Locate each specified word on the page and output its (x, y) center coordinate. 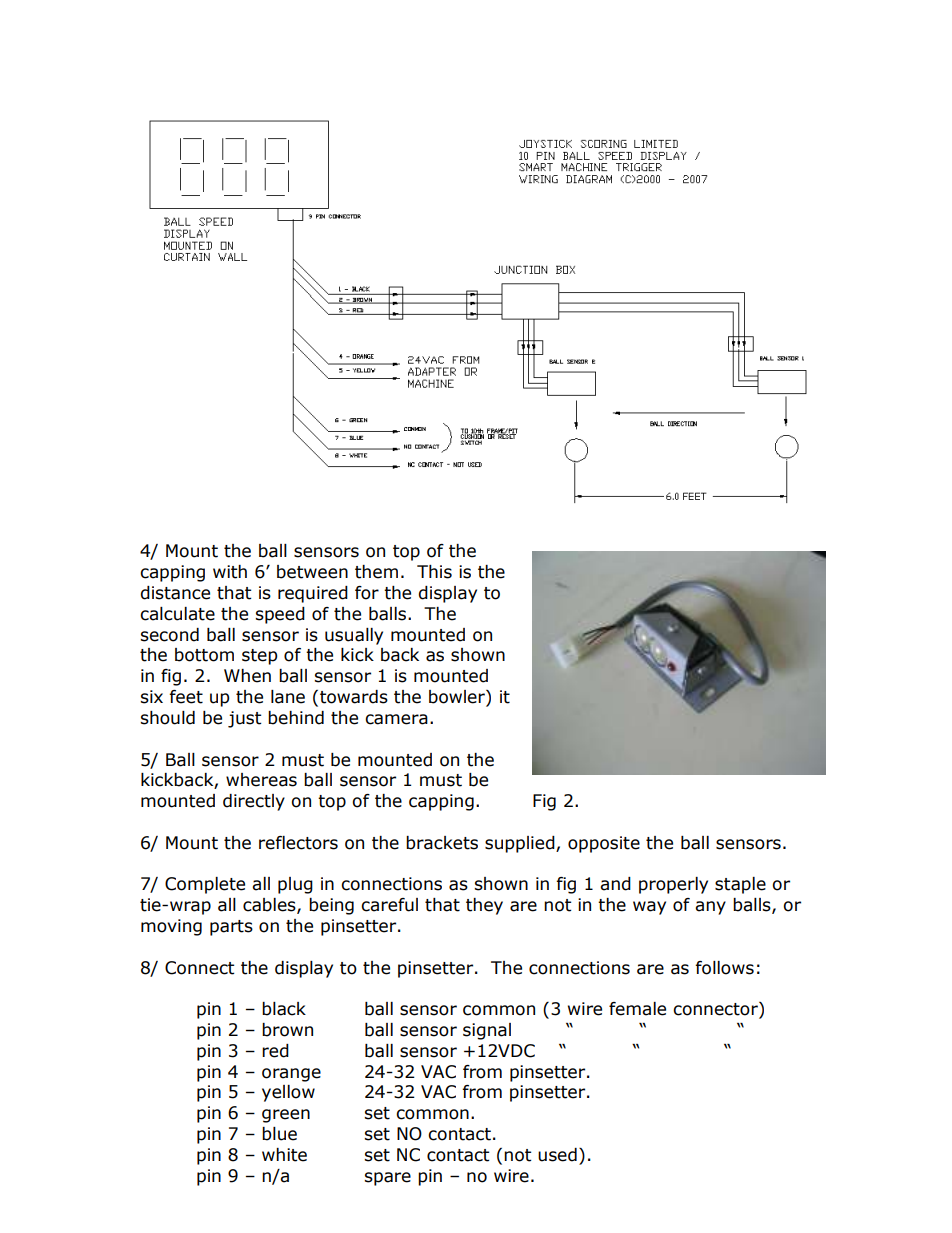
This (434, 572)
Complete (205, 885)
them (376, 572)
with (230, 572)
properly (673, 885)
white (284, 1155)
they (484, 906)
